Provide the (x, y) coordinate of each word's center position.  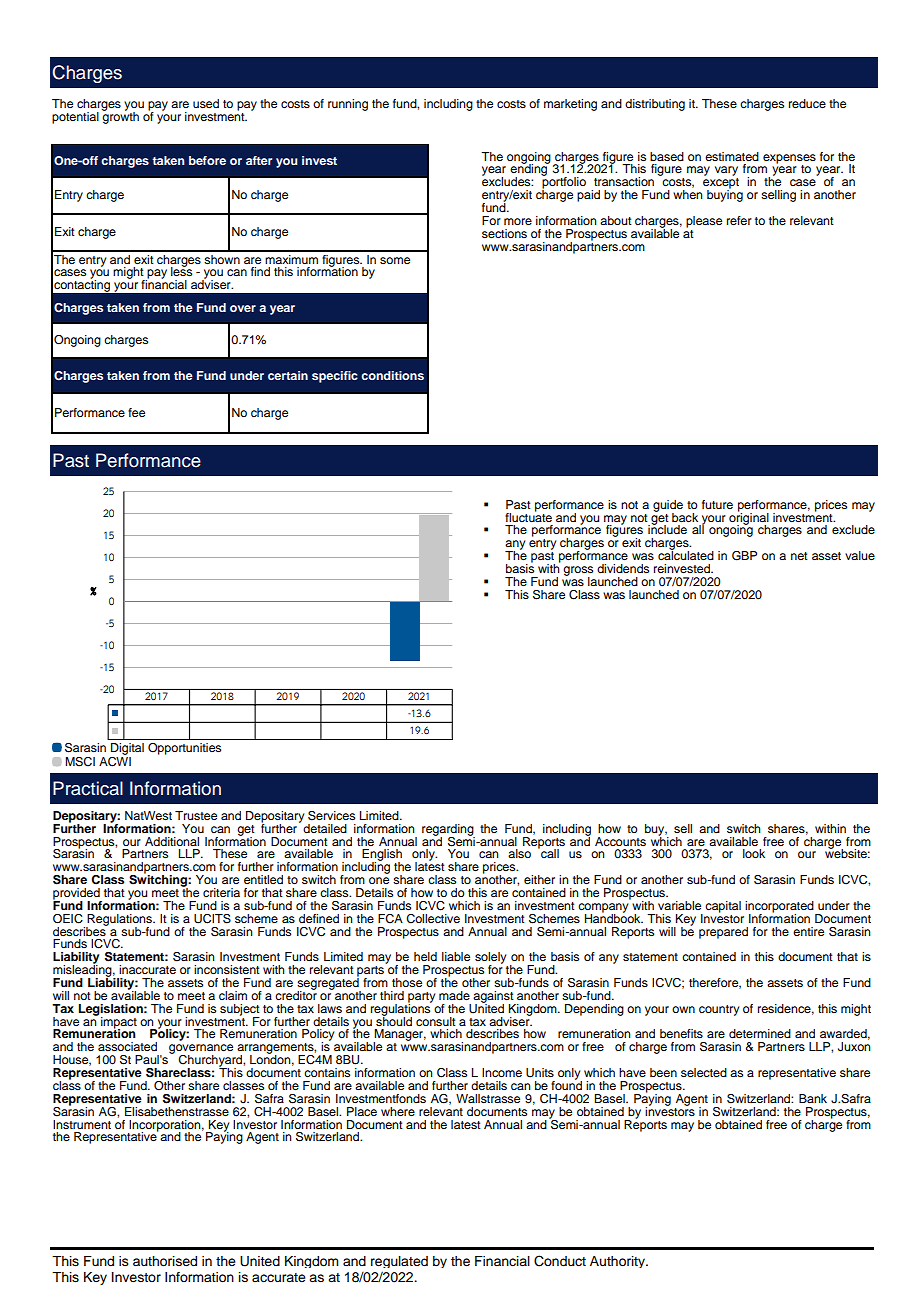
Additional (172, 841)
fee (136, 412)
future (717, 504)
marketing (570, 105)
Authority (618, 1262)
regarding (448, 831)
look (754, 853)
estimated (732, 156)
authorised (165, 1261)
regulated (399, 1262)
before (207, 160)
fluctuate (528, 516)
